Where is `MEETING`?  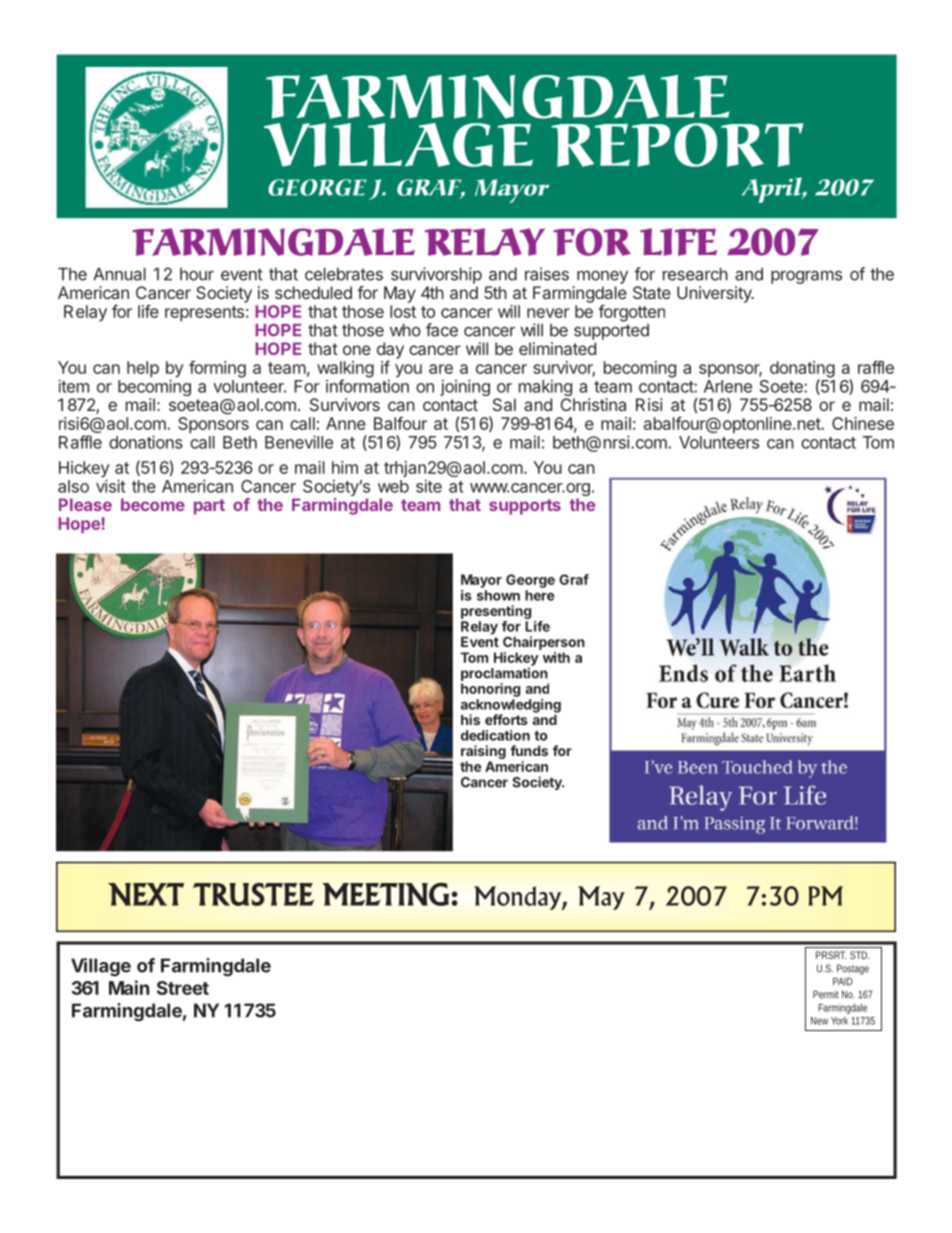 MEETING is located at coordinates (385, 894).
